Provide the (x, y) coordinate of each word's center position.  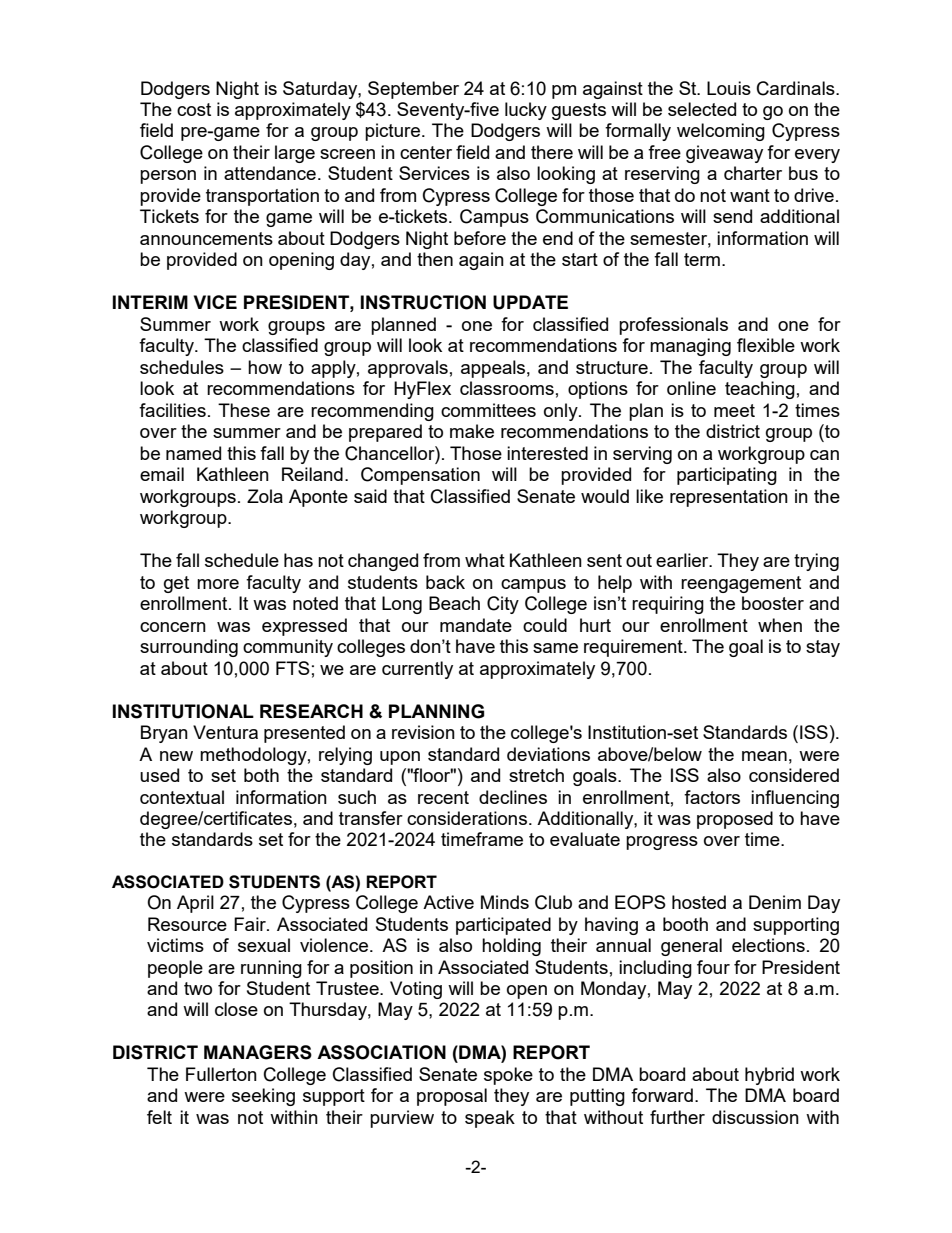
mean (764, 756)
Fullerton (221, 1074)
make (472, 431)
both (261, 775)
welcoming (721, 132)
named (193, 453)
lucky (526, 111)
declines (513, 797)
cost (194, 109)
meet (734, 410)
